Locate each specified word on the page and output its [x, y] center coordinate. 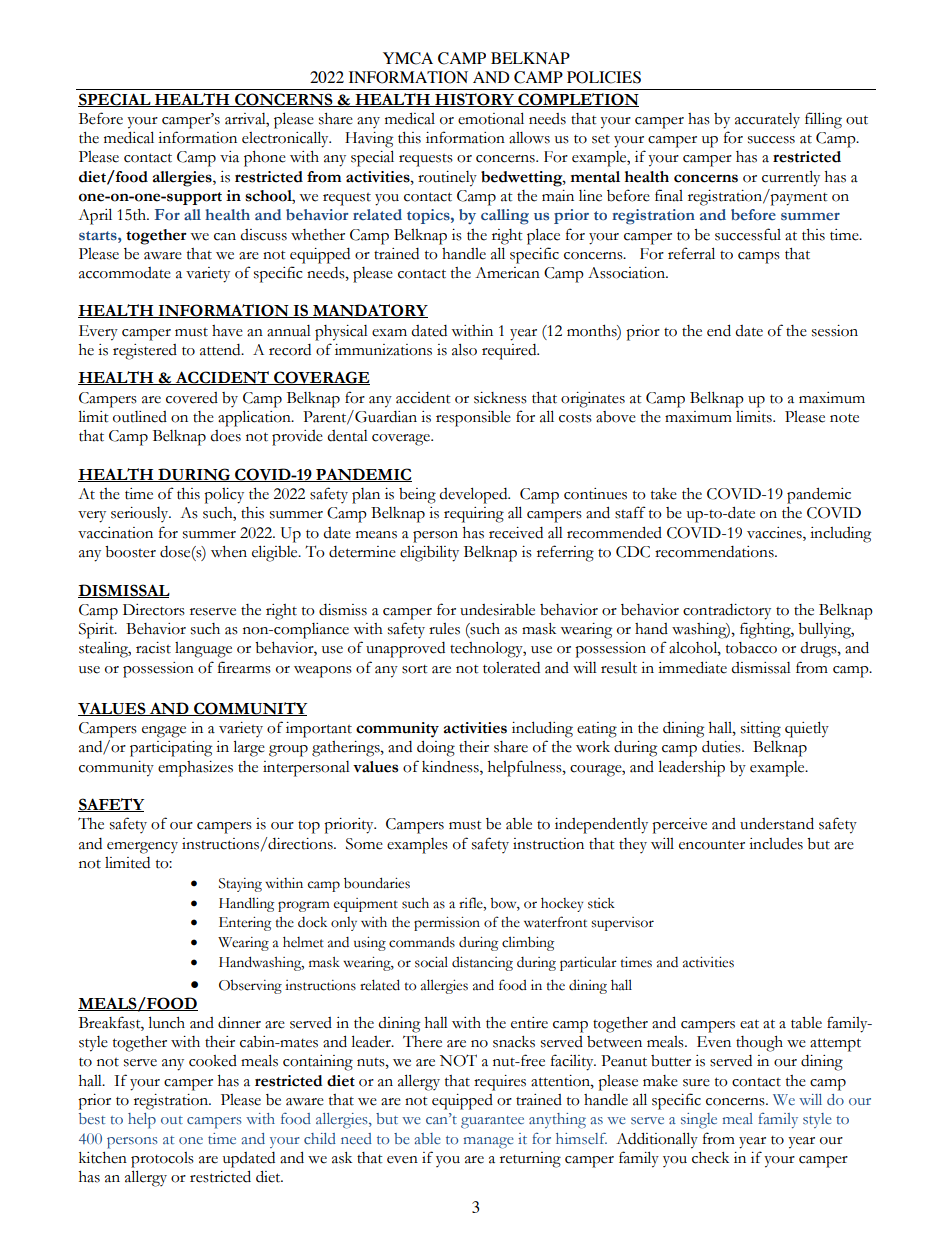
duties [722, 746]
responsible [473, 419]
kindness [451, 767]
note [844, 418]
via [229, 157]
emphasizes [195, 769]
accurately [767, 120]
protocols [162, 1160]
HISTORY [474, 100]
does [225, 436]
